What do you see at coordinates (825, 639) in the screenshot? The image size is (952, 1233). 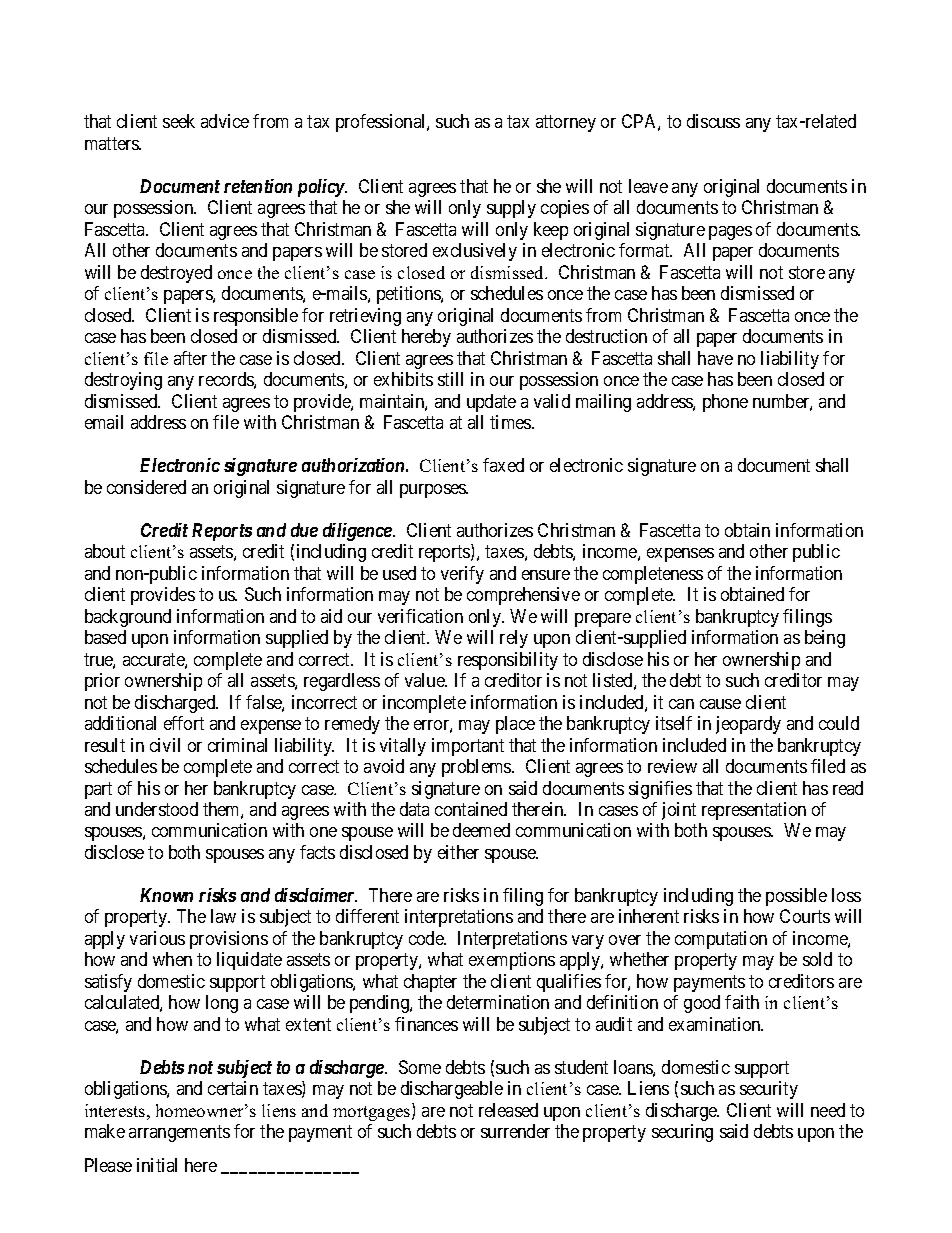 I see `being` at bounding box center [825, 639].
